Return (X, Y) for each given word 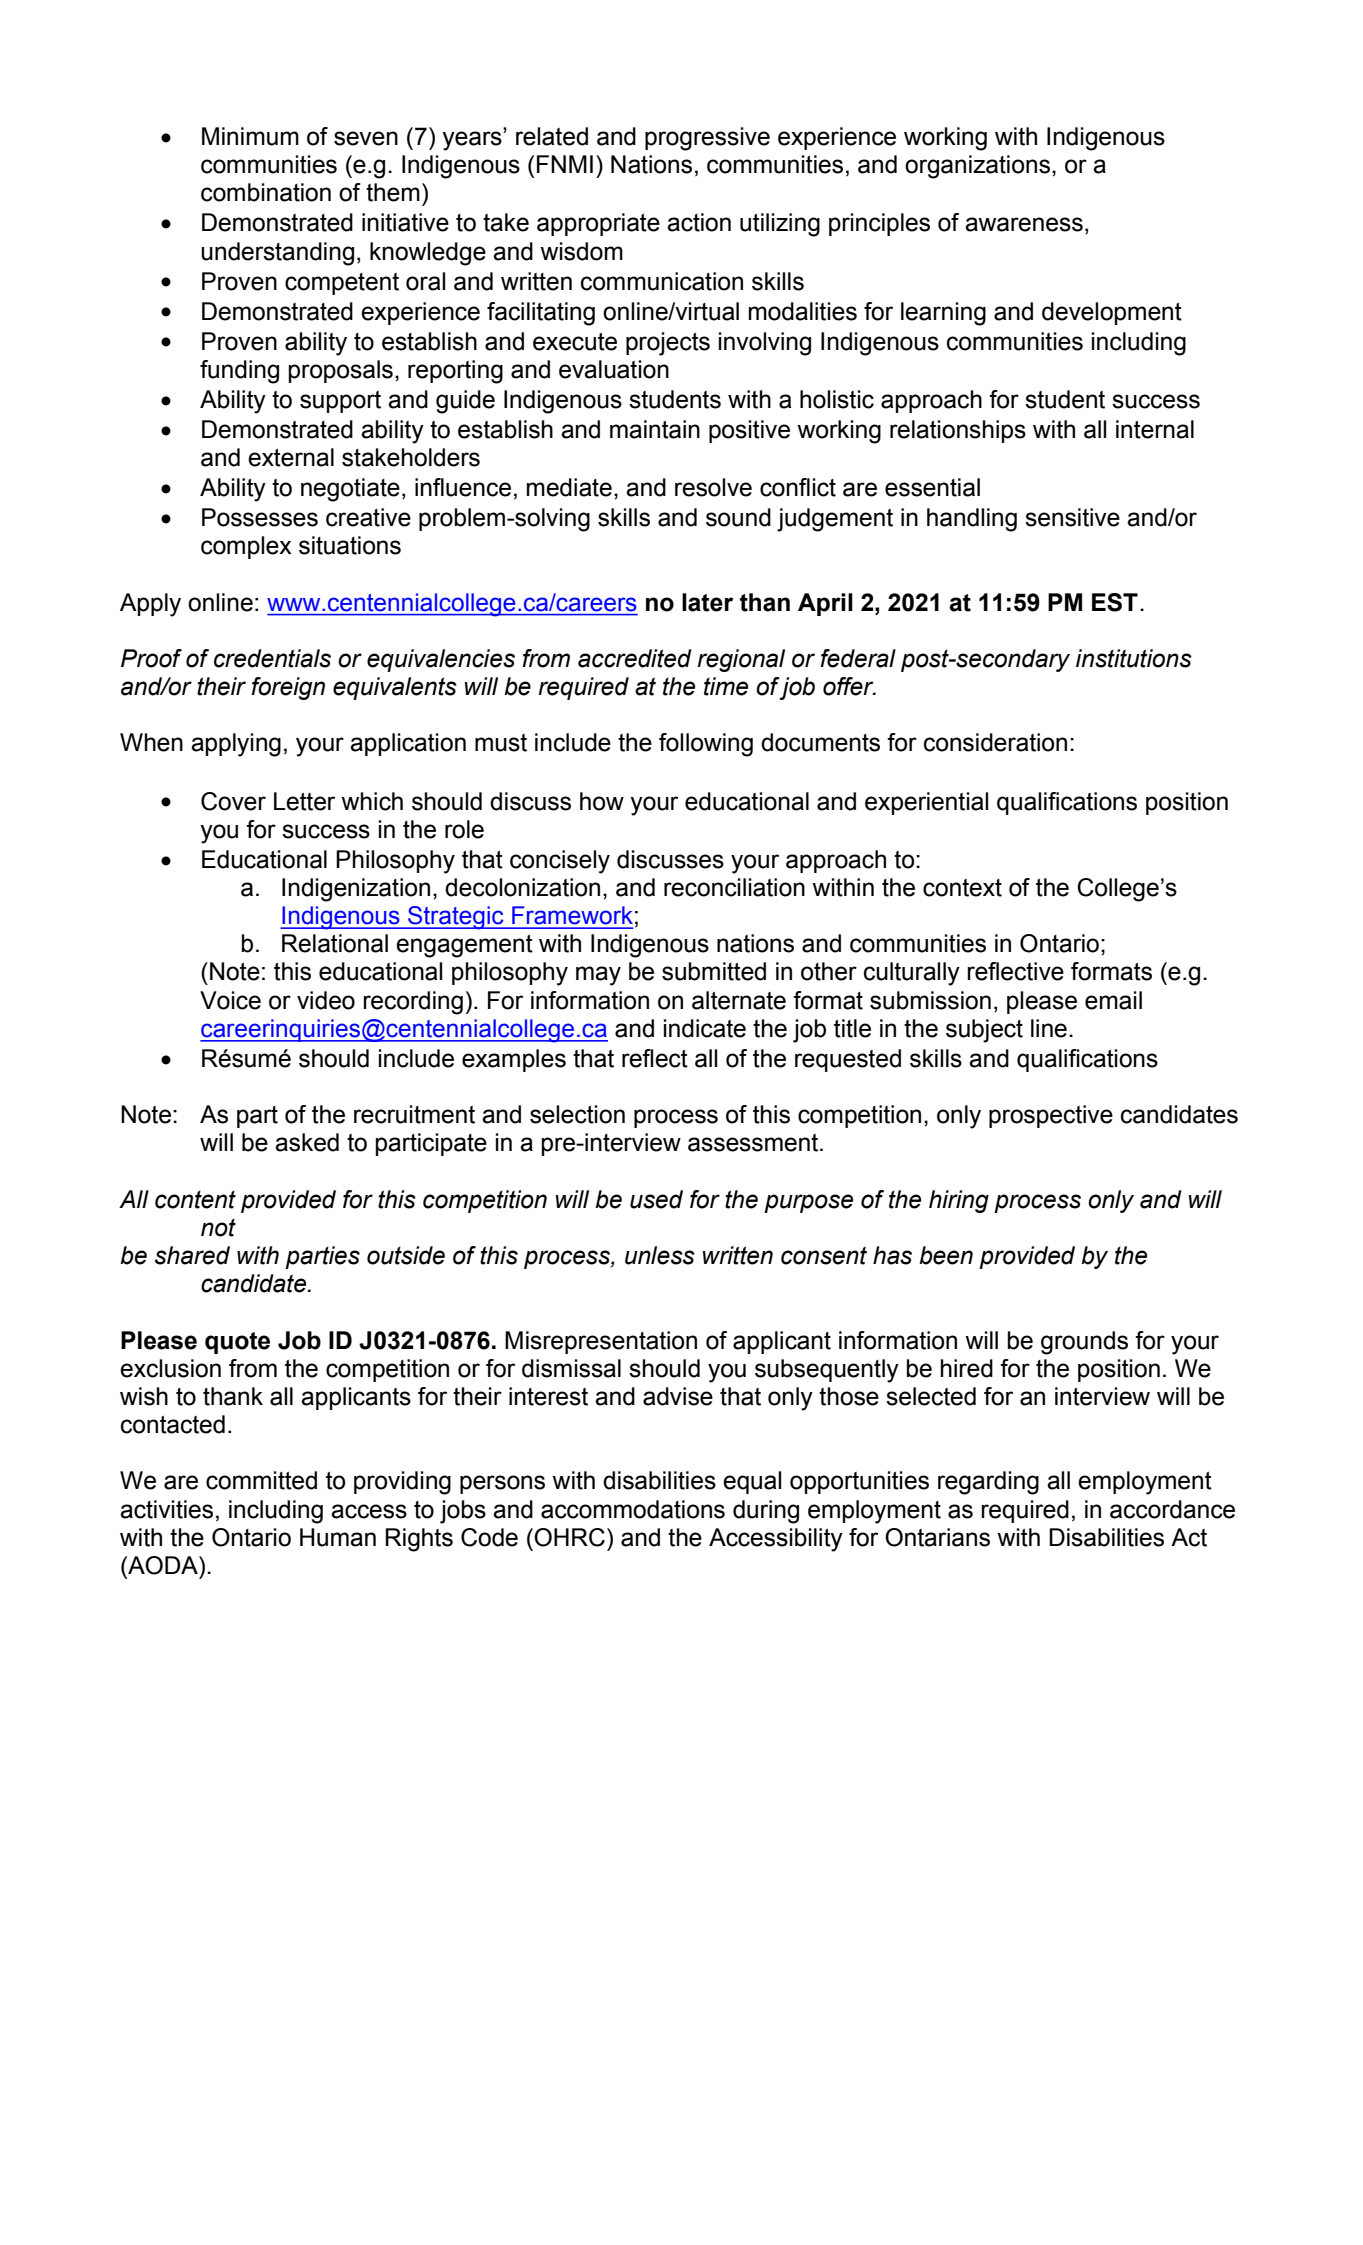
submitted (714, 971)
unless (660, 1255)
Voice (230, 1000)
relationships (958, 431)
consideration (995, 742)
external (291, 457)
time (726, 686)
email (1113, 1000)
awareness (1024, 224)
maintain (655, 429)
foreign (288, 688)
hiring (959, 1201)
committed (261, 1480)
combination (266, 192)
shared (192, 1255)
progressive (707, 139)
